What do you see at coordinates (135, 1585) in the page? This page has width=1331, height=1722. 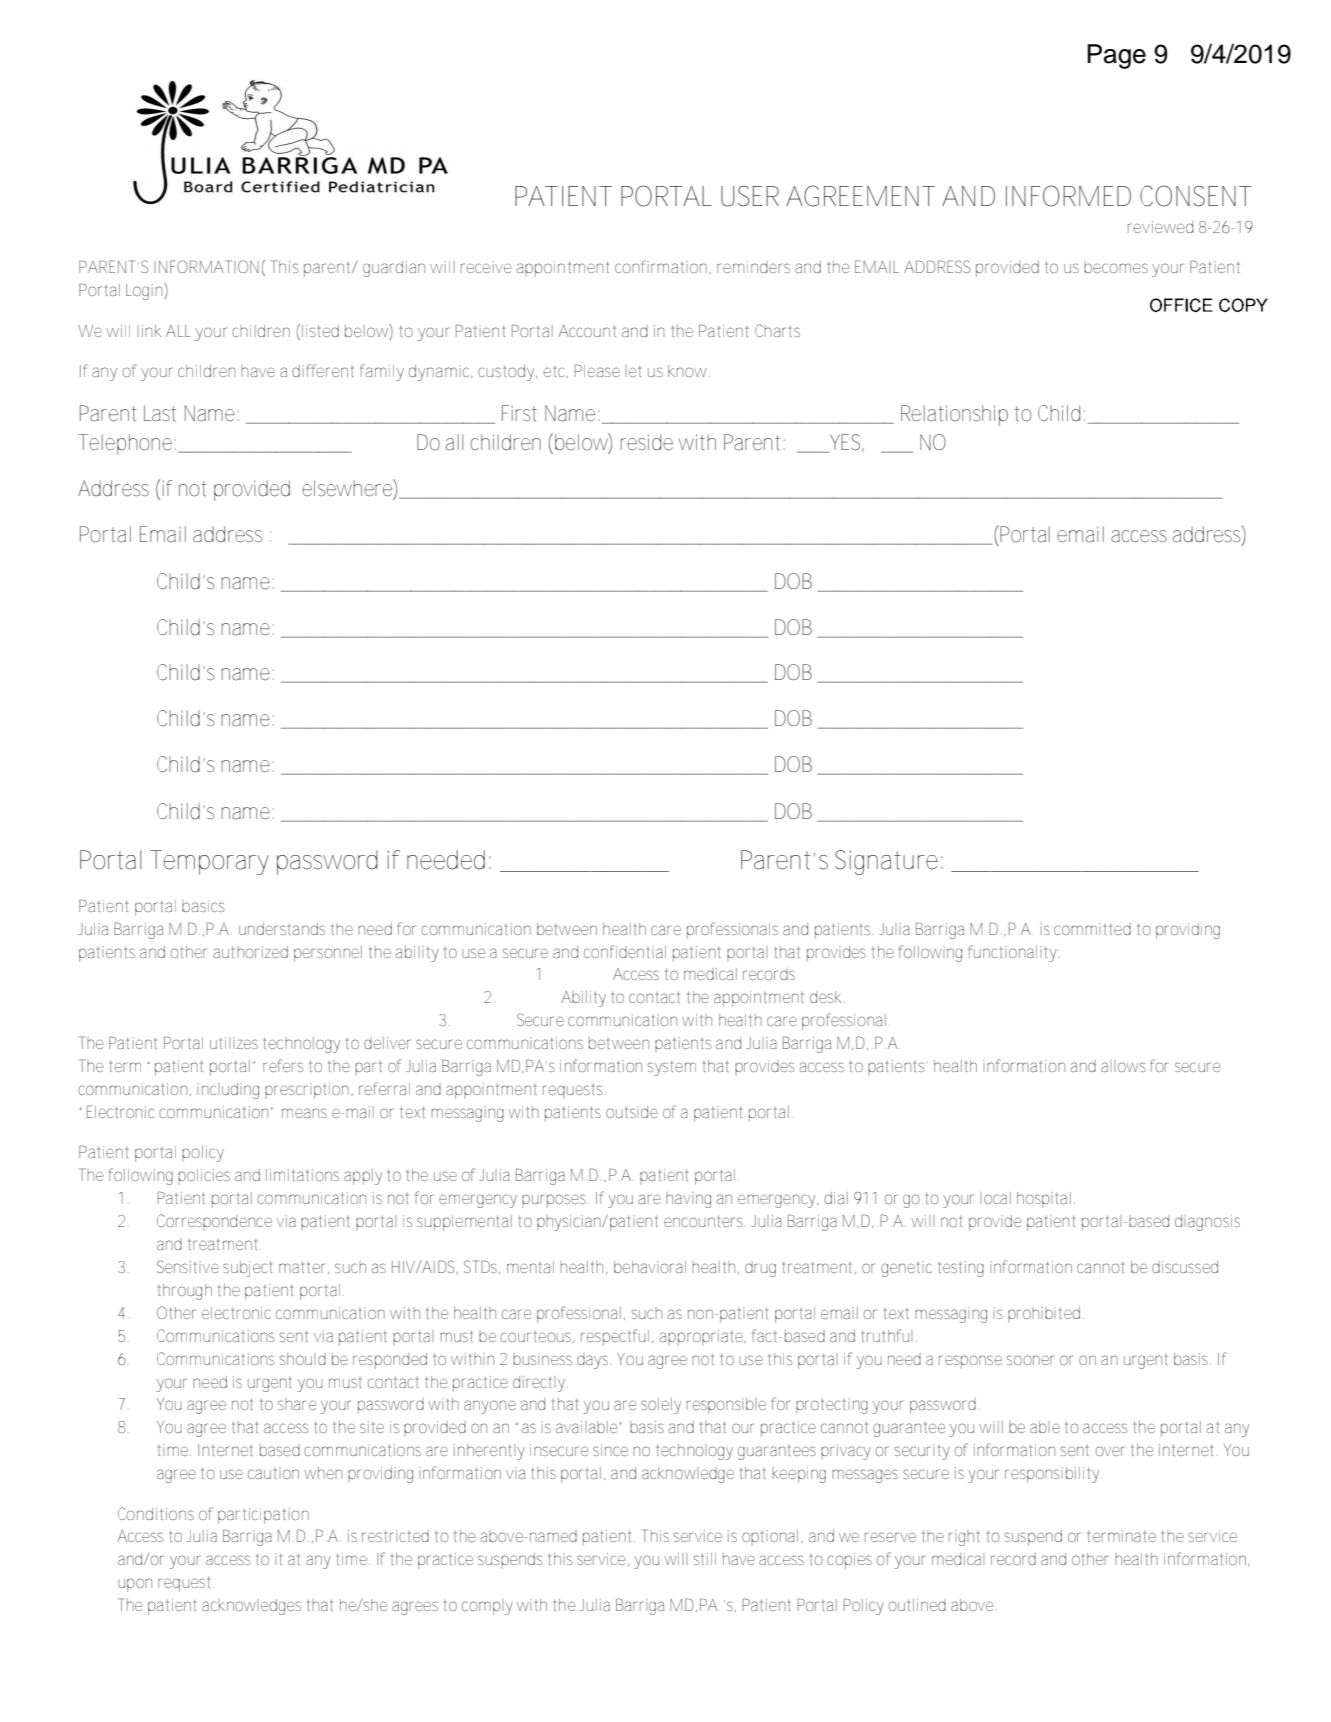 I see `upon` at bounding box center [135, 1585].
